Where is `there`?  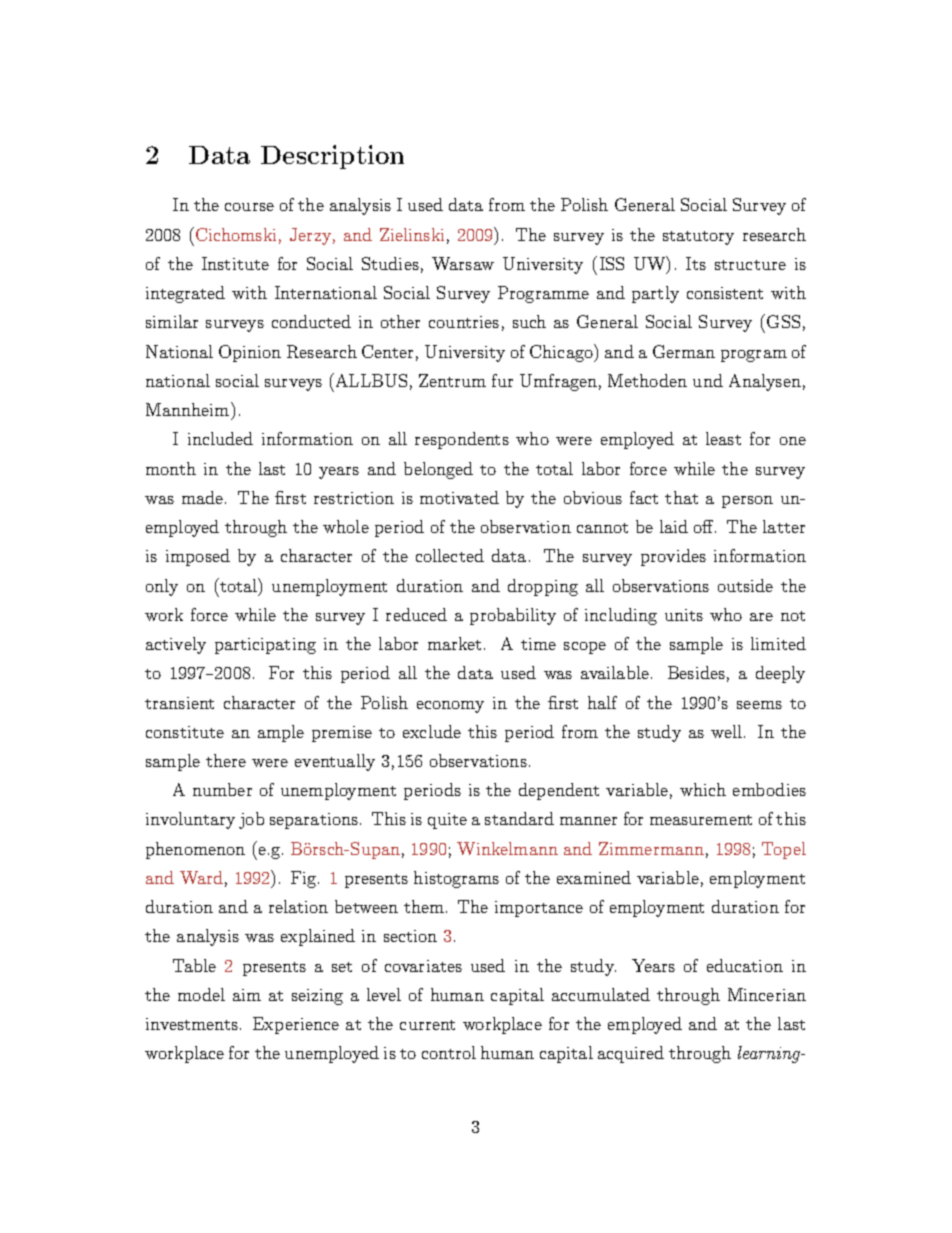 there is located at coordinates (226, 760).
